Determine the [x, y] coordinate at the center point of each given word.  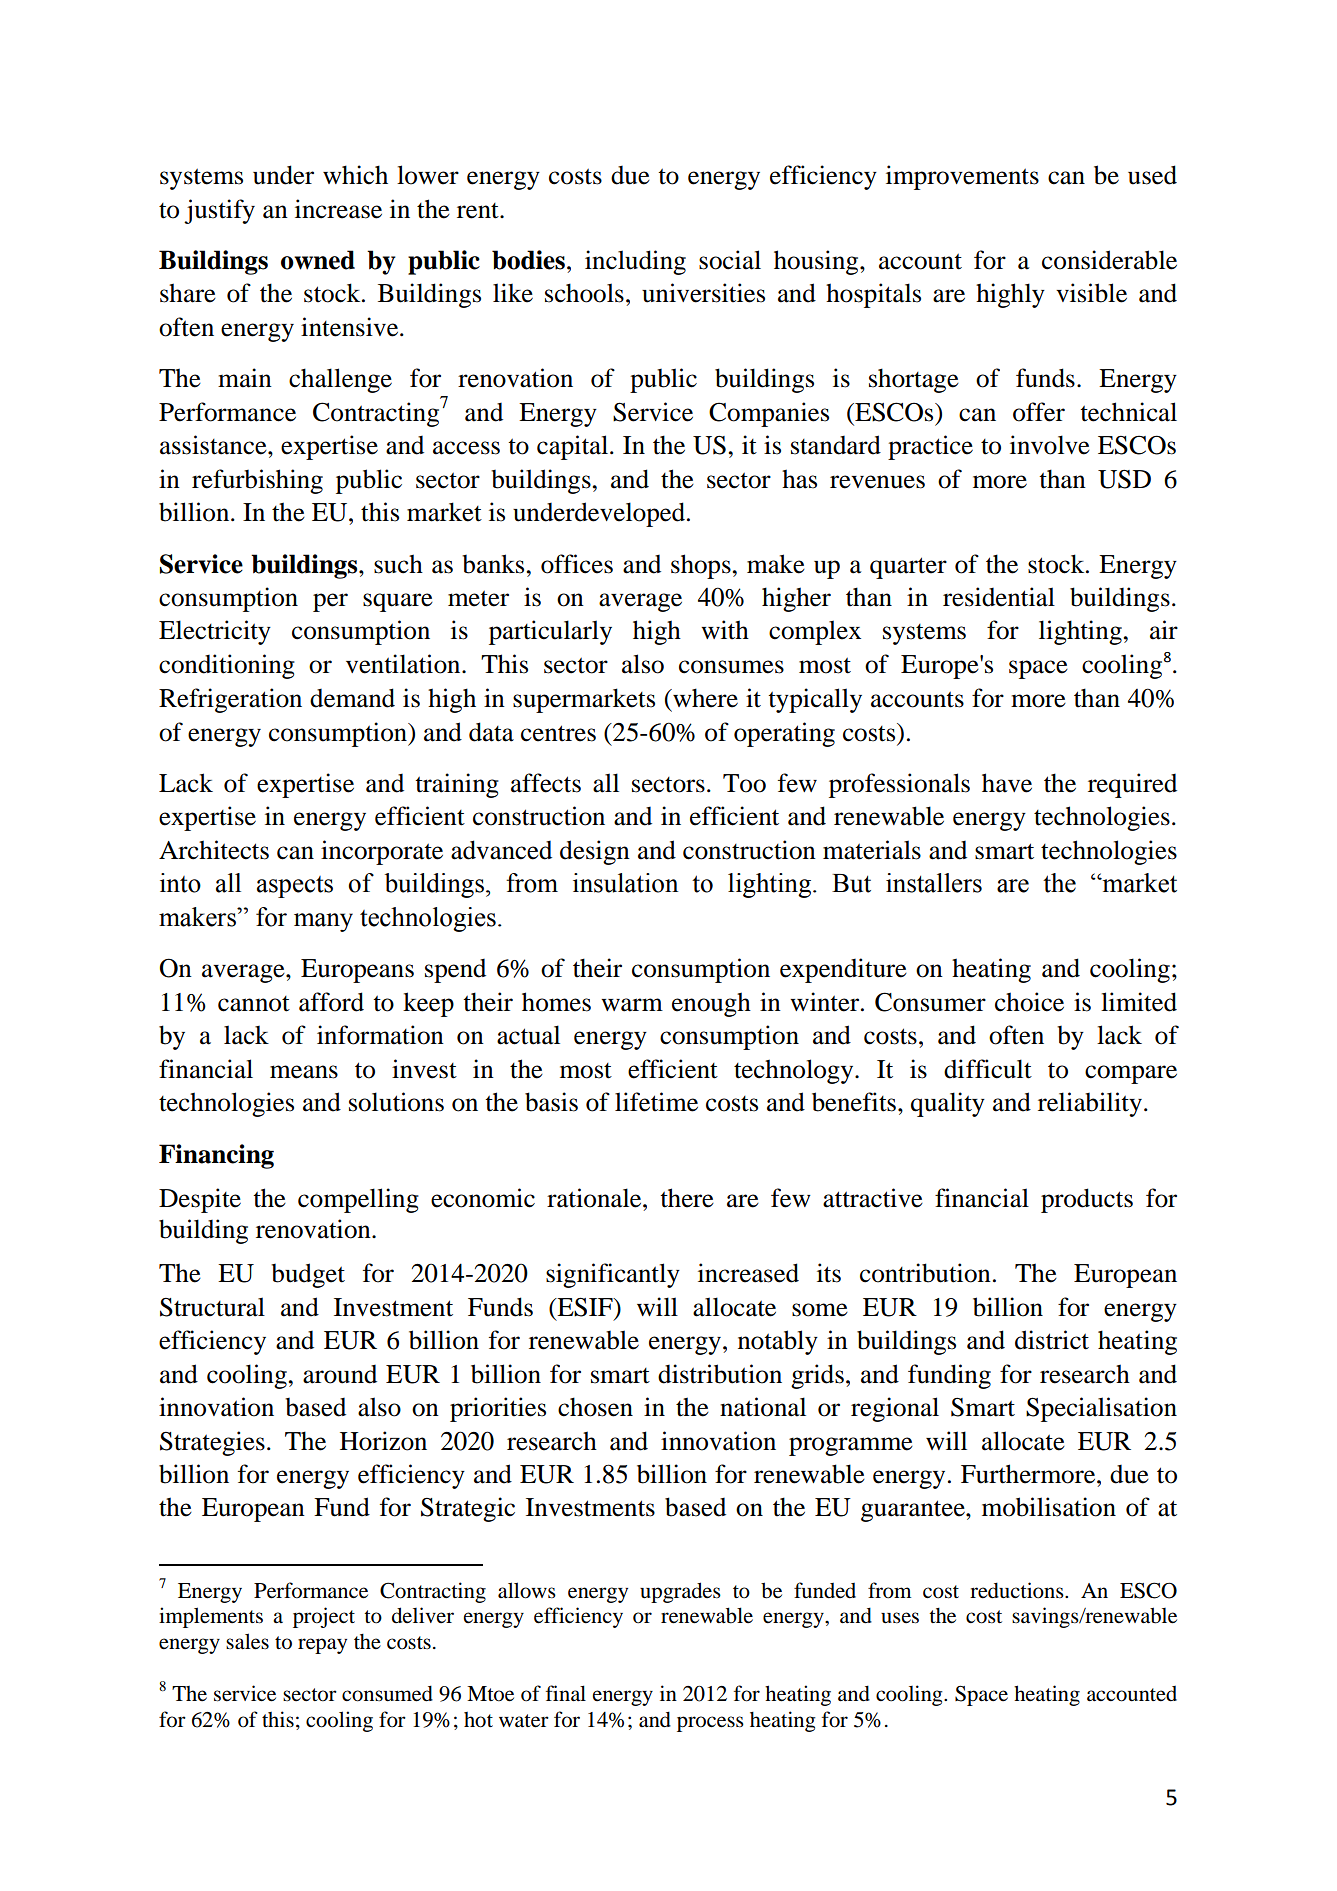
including [635, 262]
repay [322, 1646]
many [323, 922]
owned [318, 260]
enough [711, 1004]
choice [1029, 1002]
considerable [1109, 260]
